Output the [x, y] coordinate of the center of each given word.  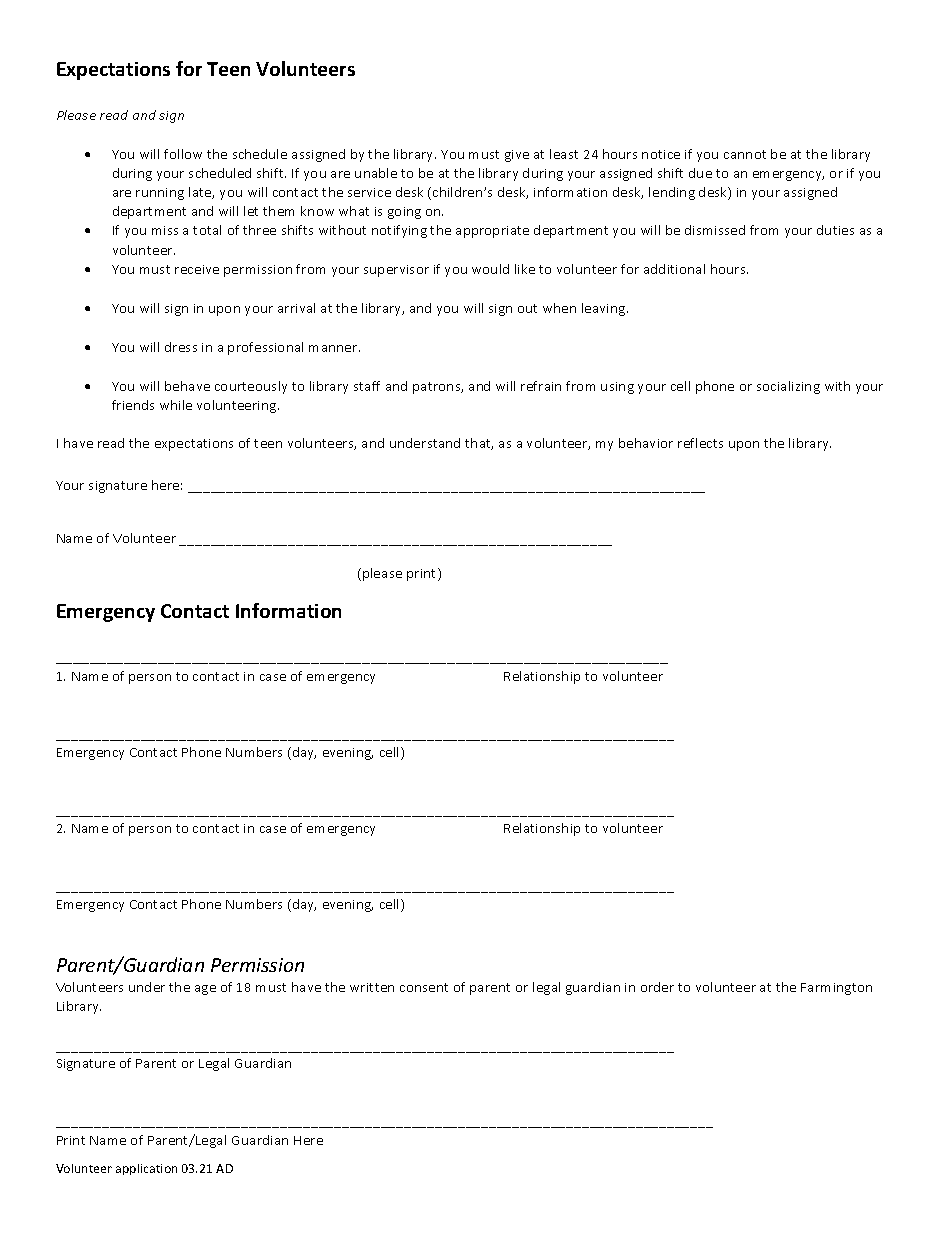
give [517, 156]
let [251, 211]
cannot [745, 154]
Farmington [836, 989]
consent [424, 987]
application [146, 1169]
